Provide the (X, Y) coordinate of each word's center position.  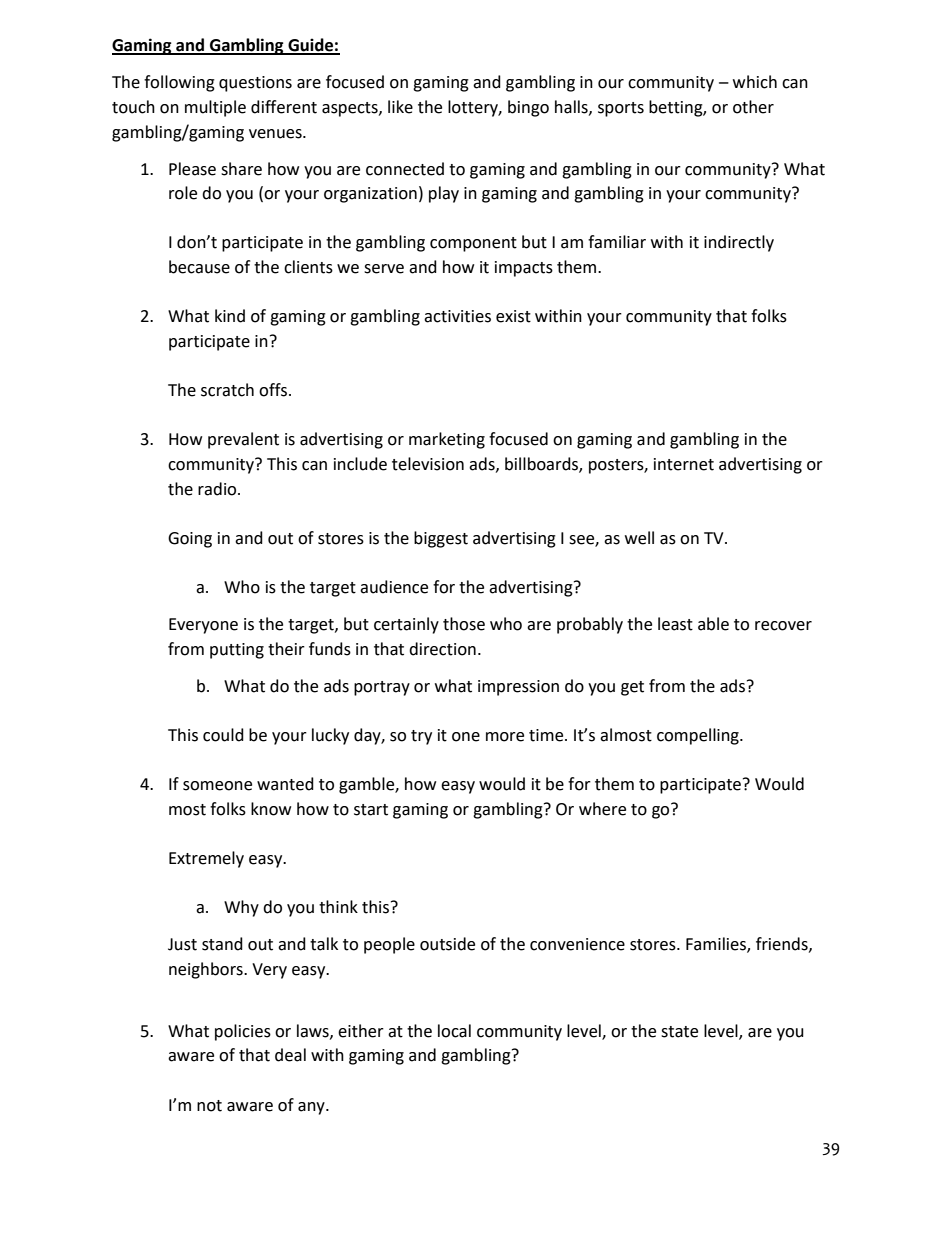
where (602, 809)
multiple (215, 108)
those (464, 624)
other (753, 107)
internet (684, 464)
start (371, 810)
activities (457, 316)
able (713, 624)
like (400, 107)
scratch (227, 390)
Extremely (206, 859)
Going (190, 540)
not (209, 1106)
